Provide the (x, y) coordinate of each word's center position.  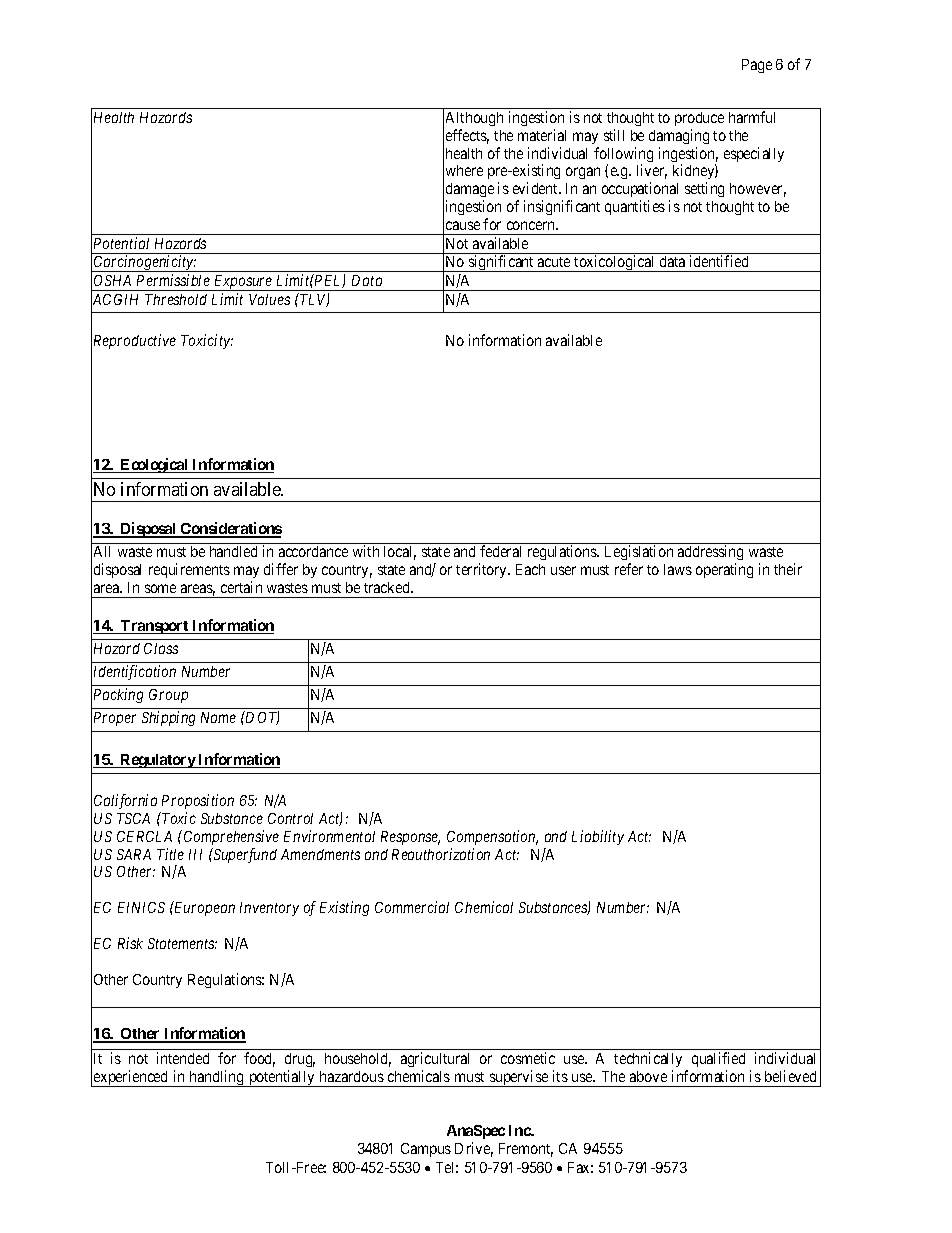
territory (483, 570)
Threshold (176, 299)
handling (217, 1078)
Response (410, 838)
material (542, 135)
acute (554, 262)
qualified (718, 1059)
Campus (426, 1150)
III (195, 854)
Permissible (173, 280)
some (160, 588)
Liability (598, 837)
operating (724, 570)
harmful (752, 117)
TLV (313, 300)
